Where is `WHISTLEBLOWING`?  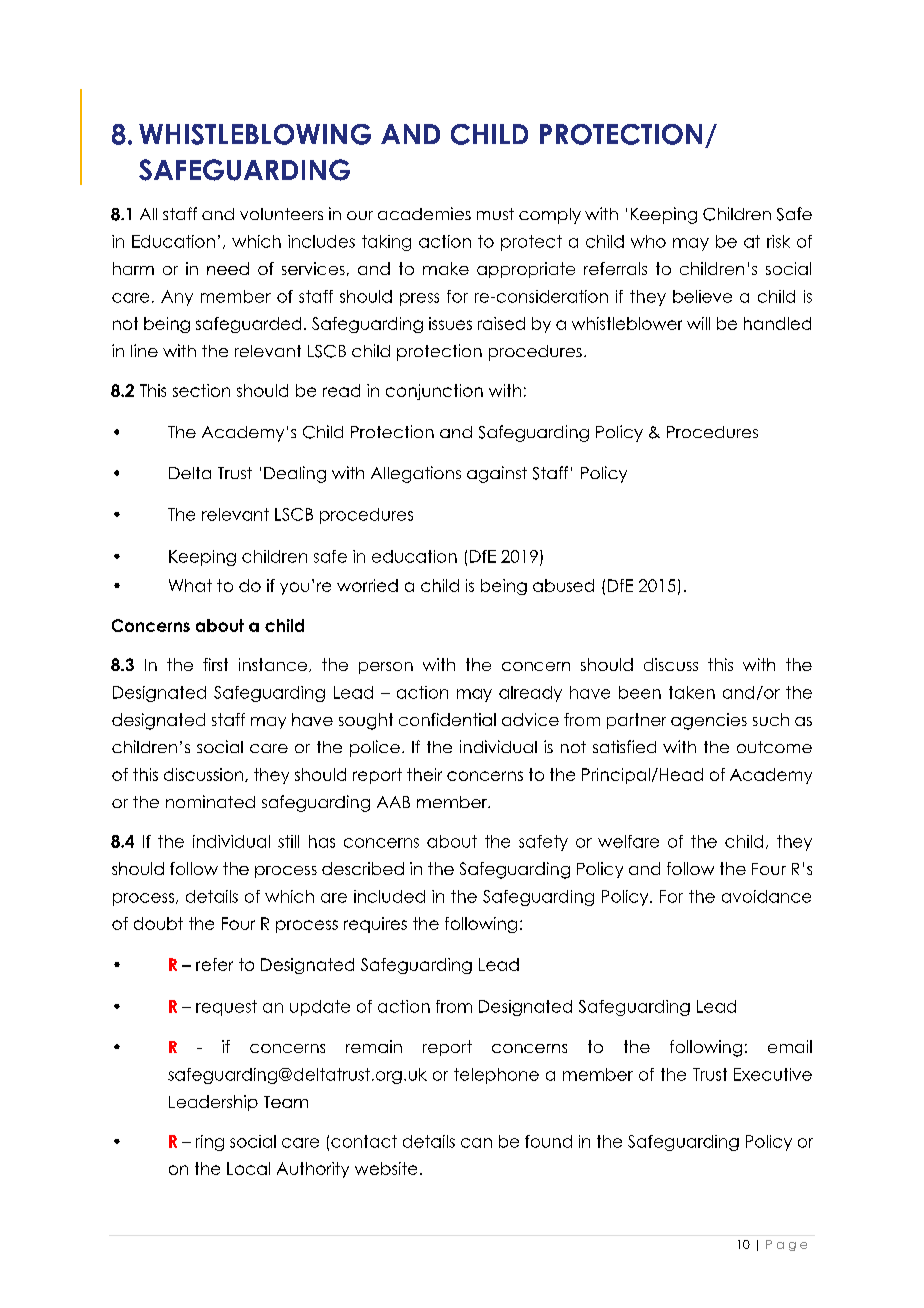 WHISTLEBLOWING is located at coordinates (255, 134).
